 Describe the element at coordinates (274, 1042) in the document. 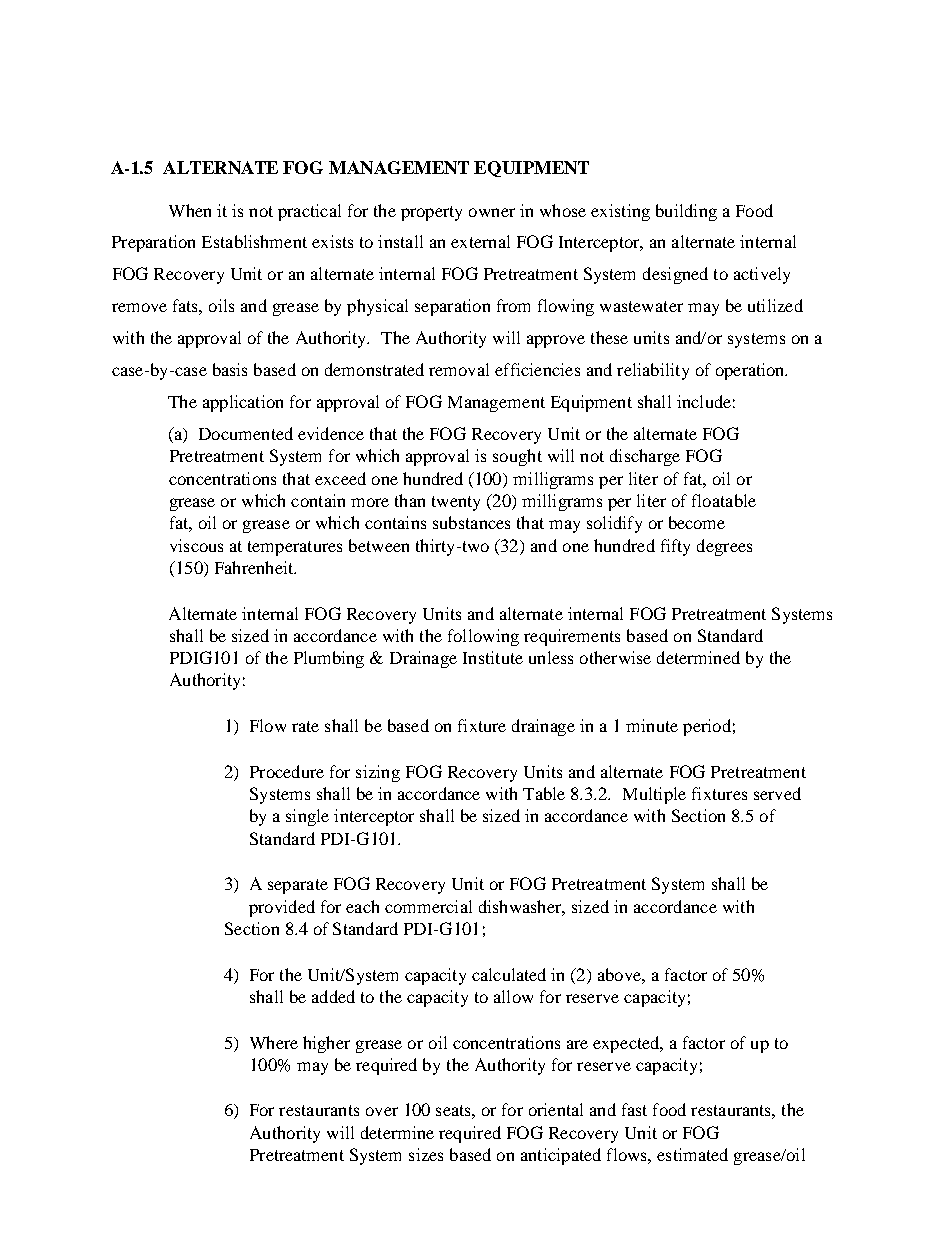

I see `Where` at that location.
